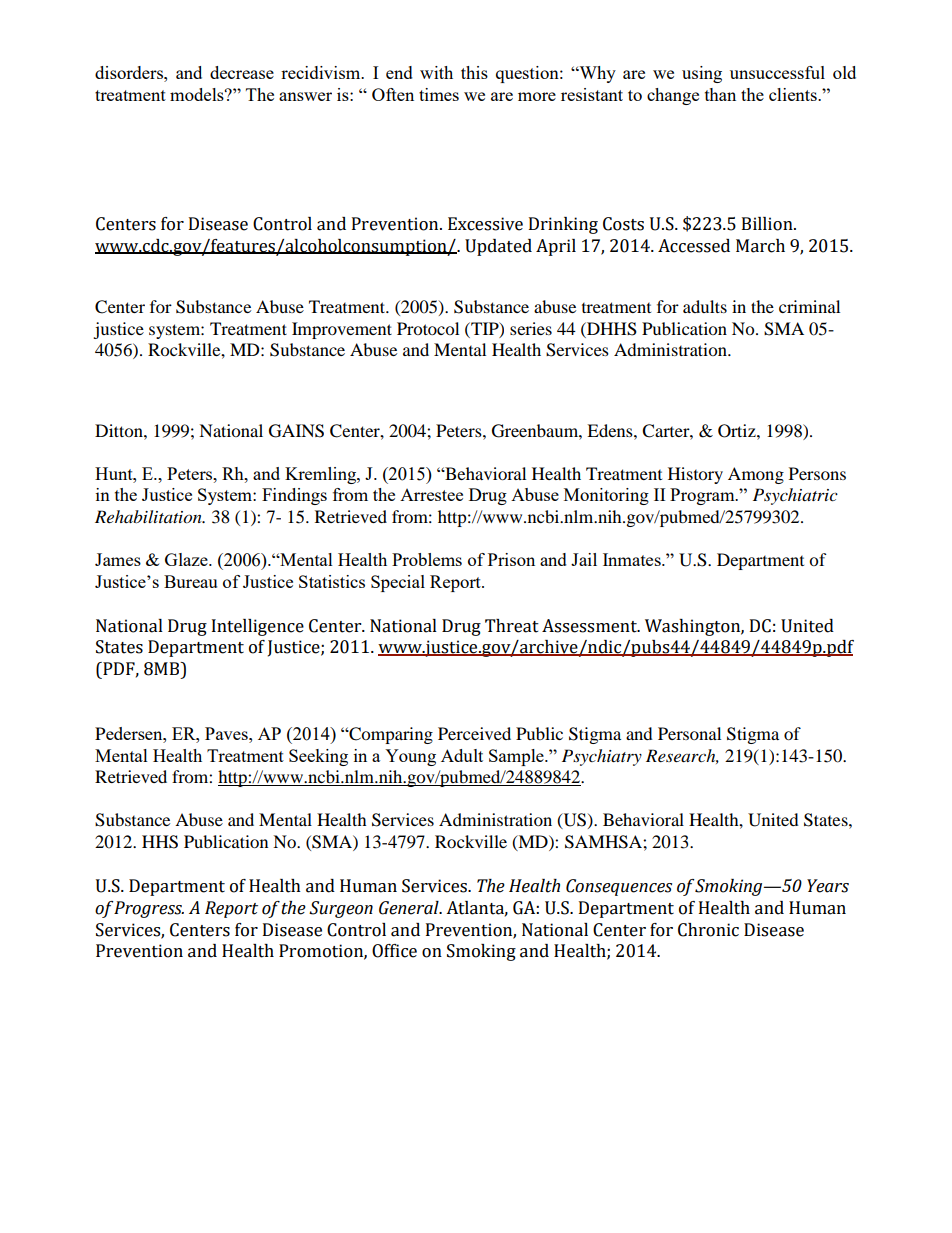 The image size is (952, 1233). Describe the element at coordinates (148, 909) in the screenshot. I see `Progress` at that location.
